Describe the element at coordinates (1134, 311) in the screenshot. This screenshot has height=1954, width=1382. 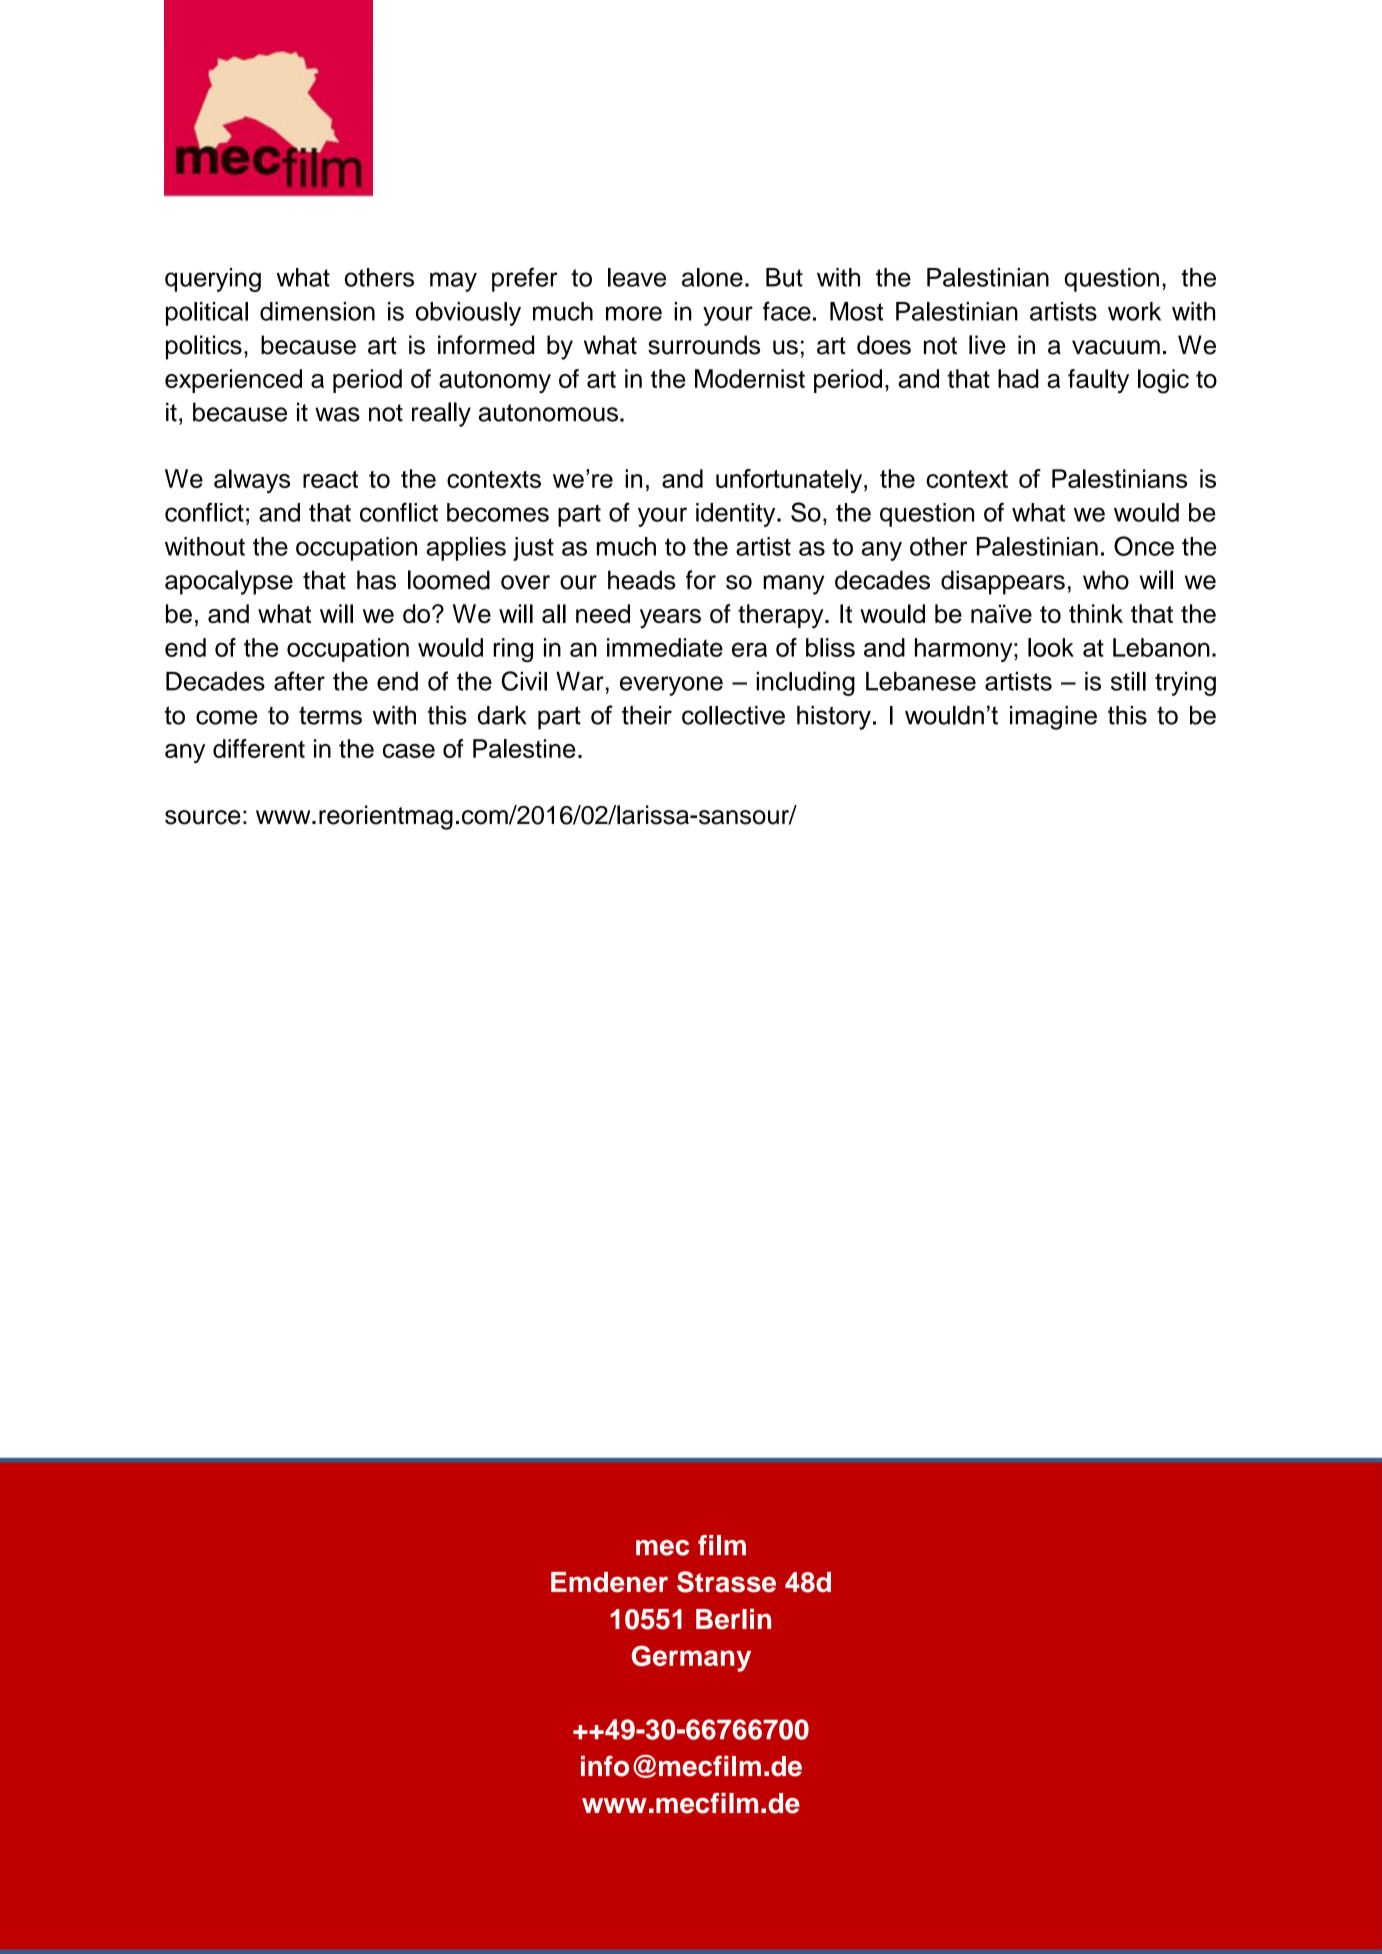
I see `work` at that location.
